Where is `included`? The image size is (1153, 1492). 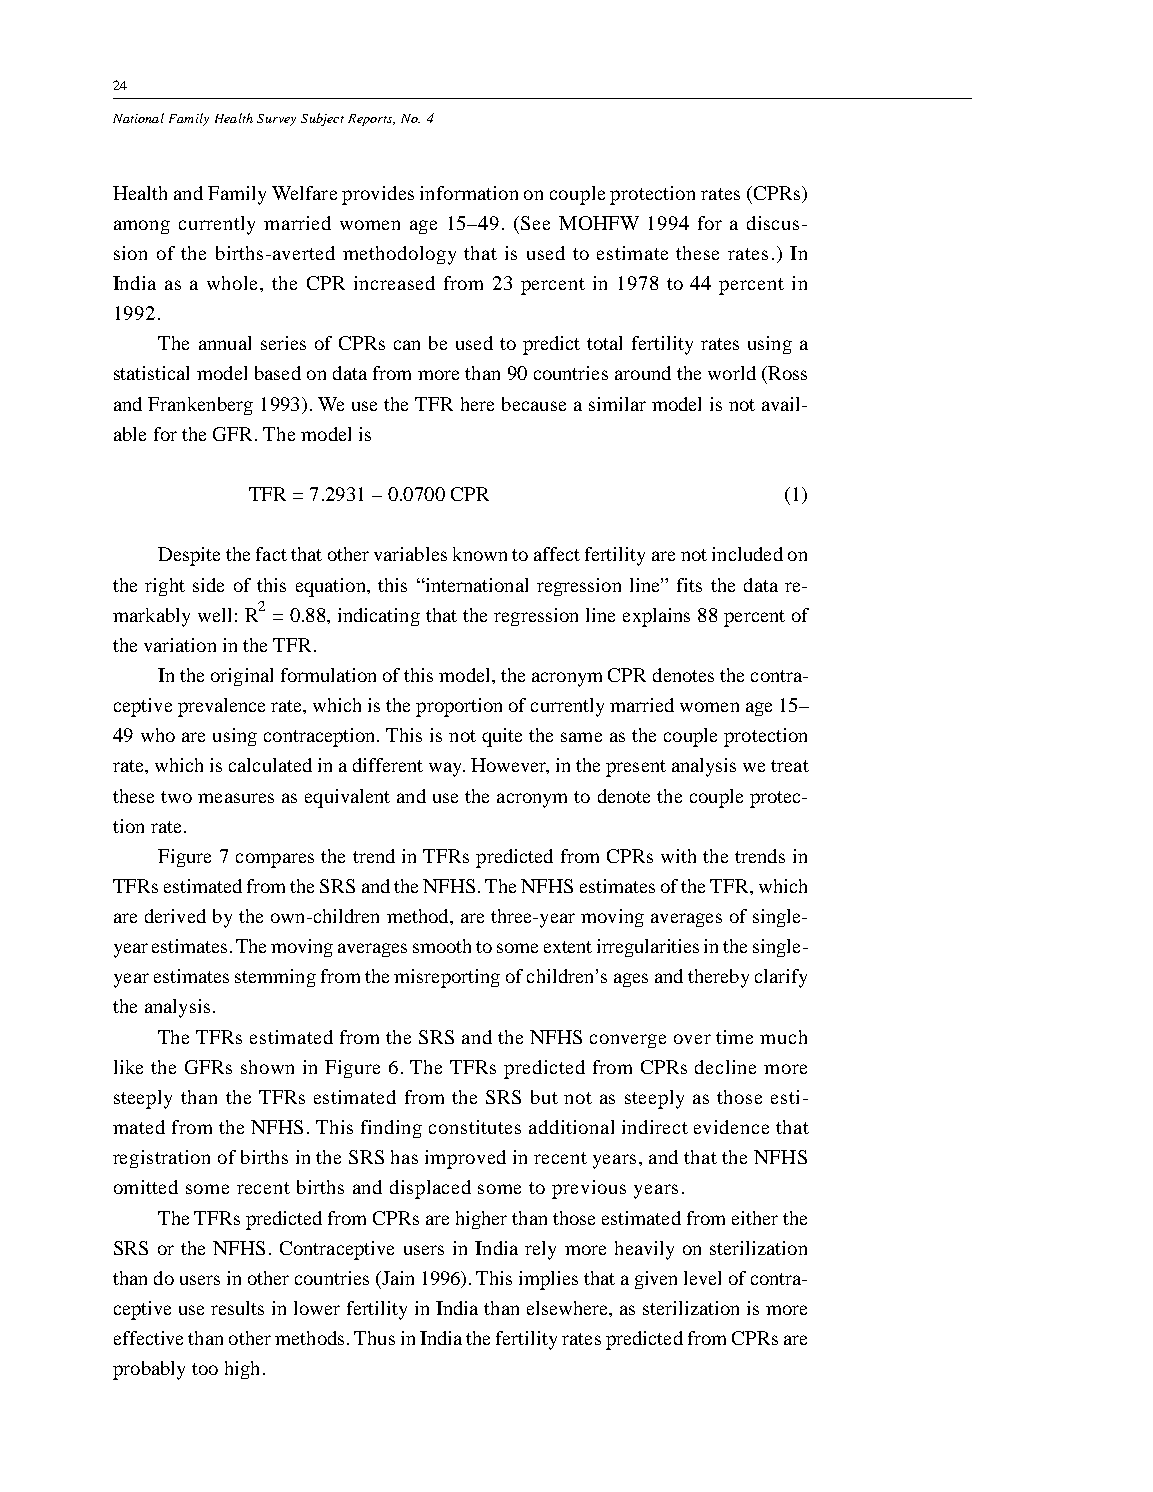
included is located at coordinates (747, 554).
